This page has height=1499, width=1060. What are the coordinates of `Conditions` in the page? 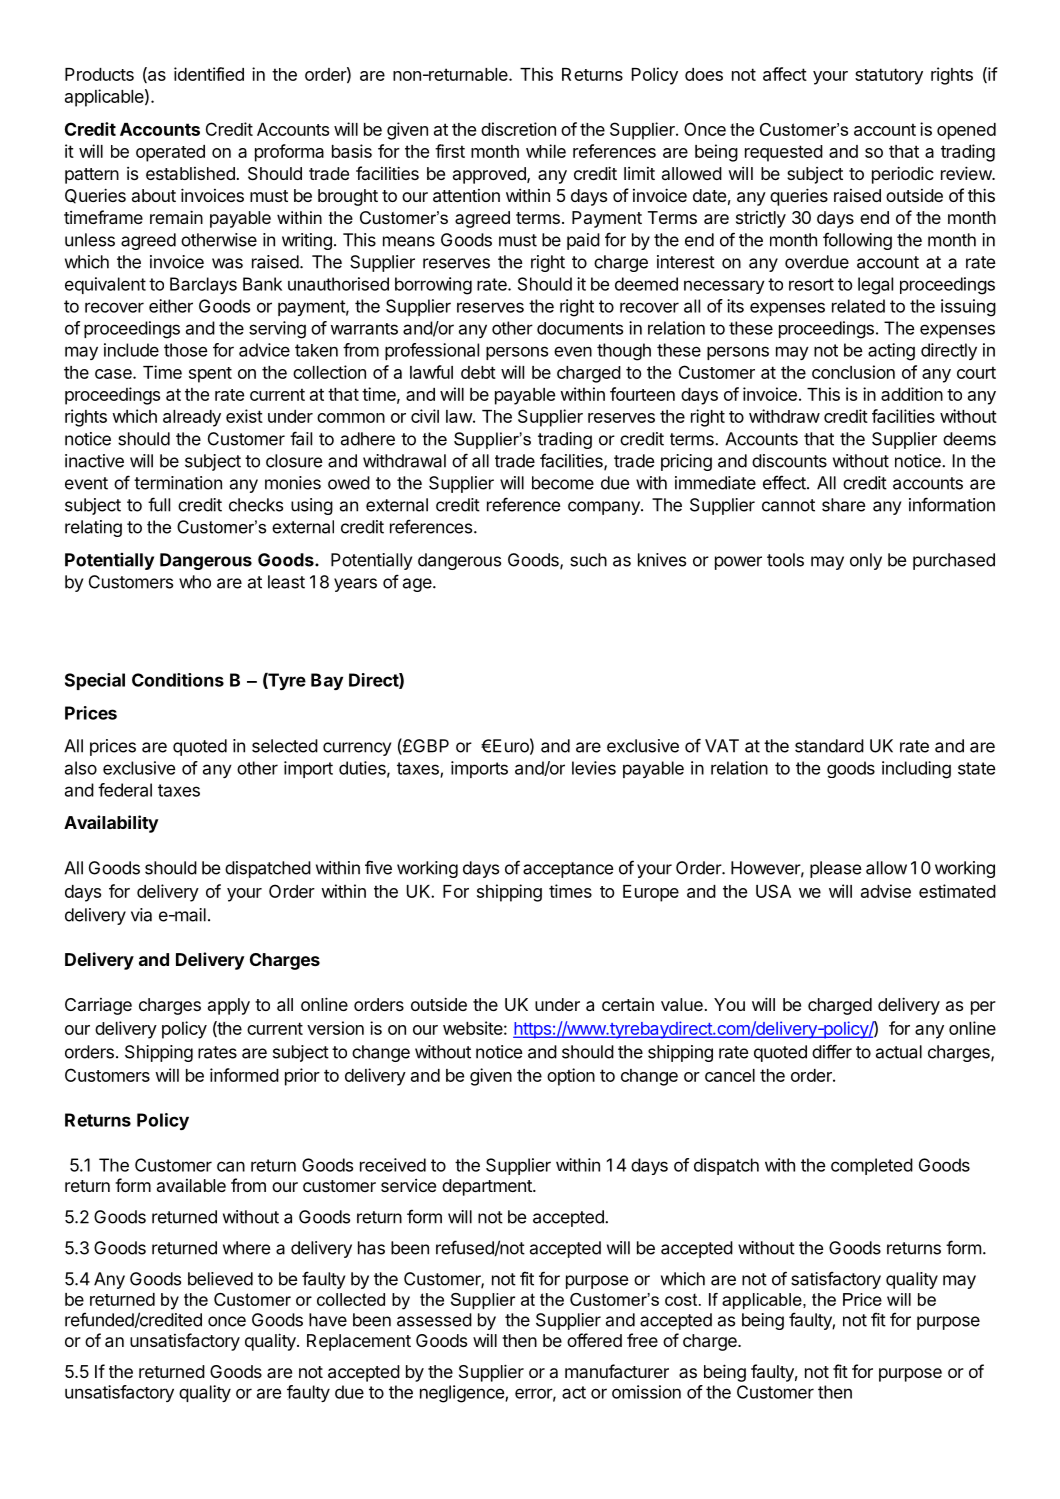 It's located at (178, 680).
